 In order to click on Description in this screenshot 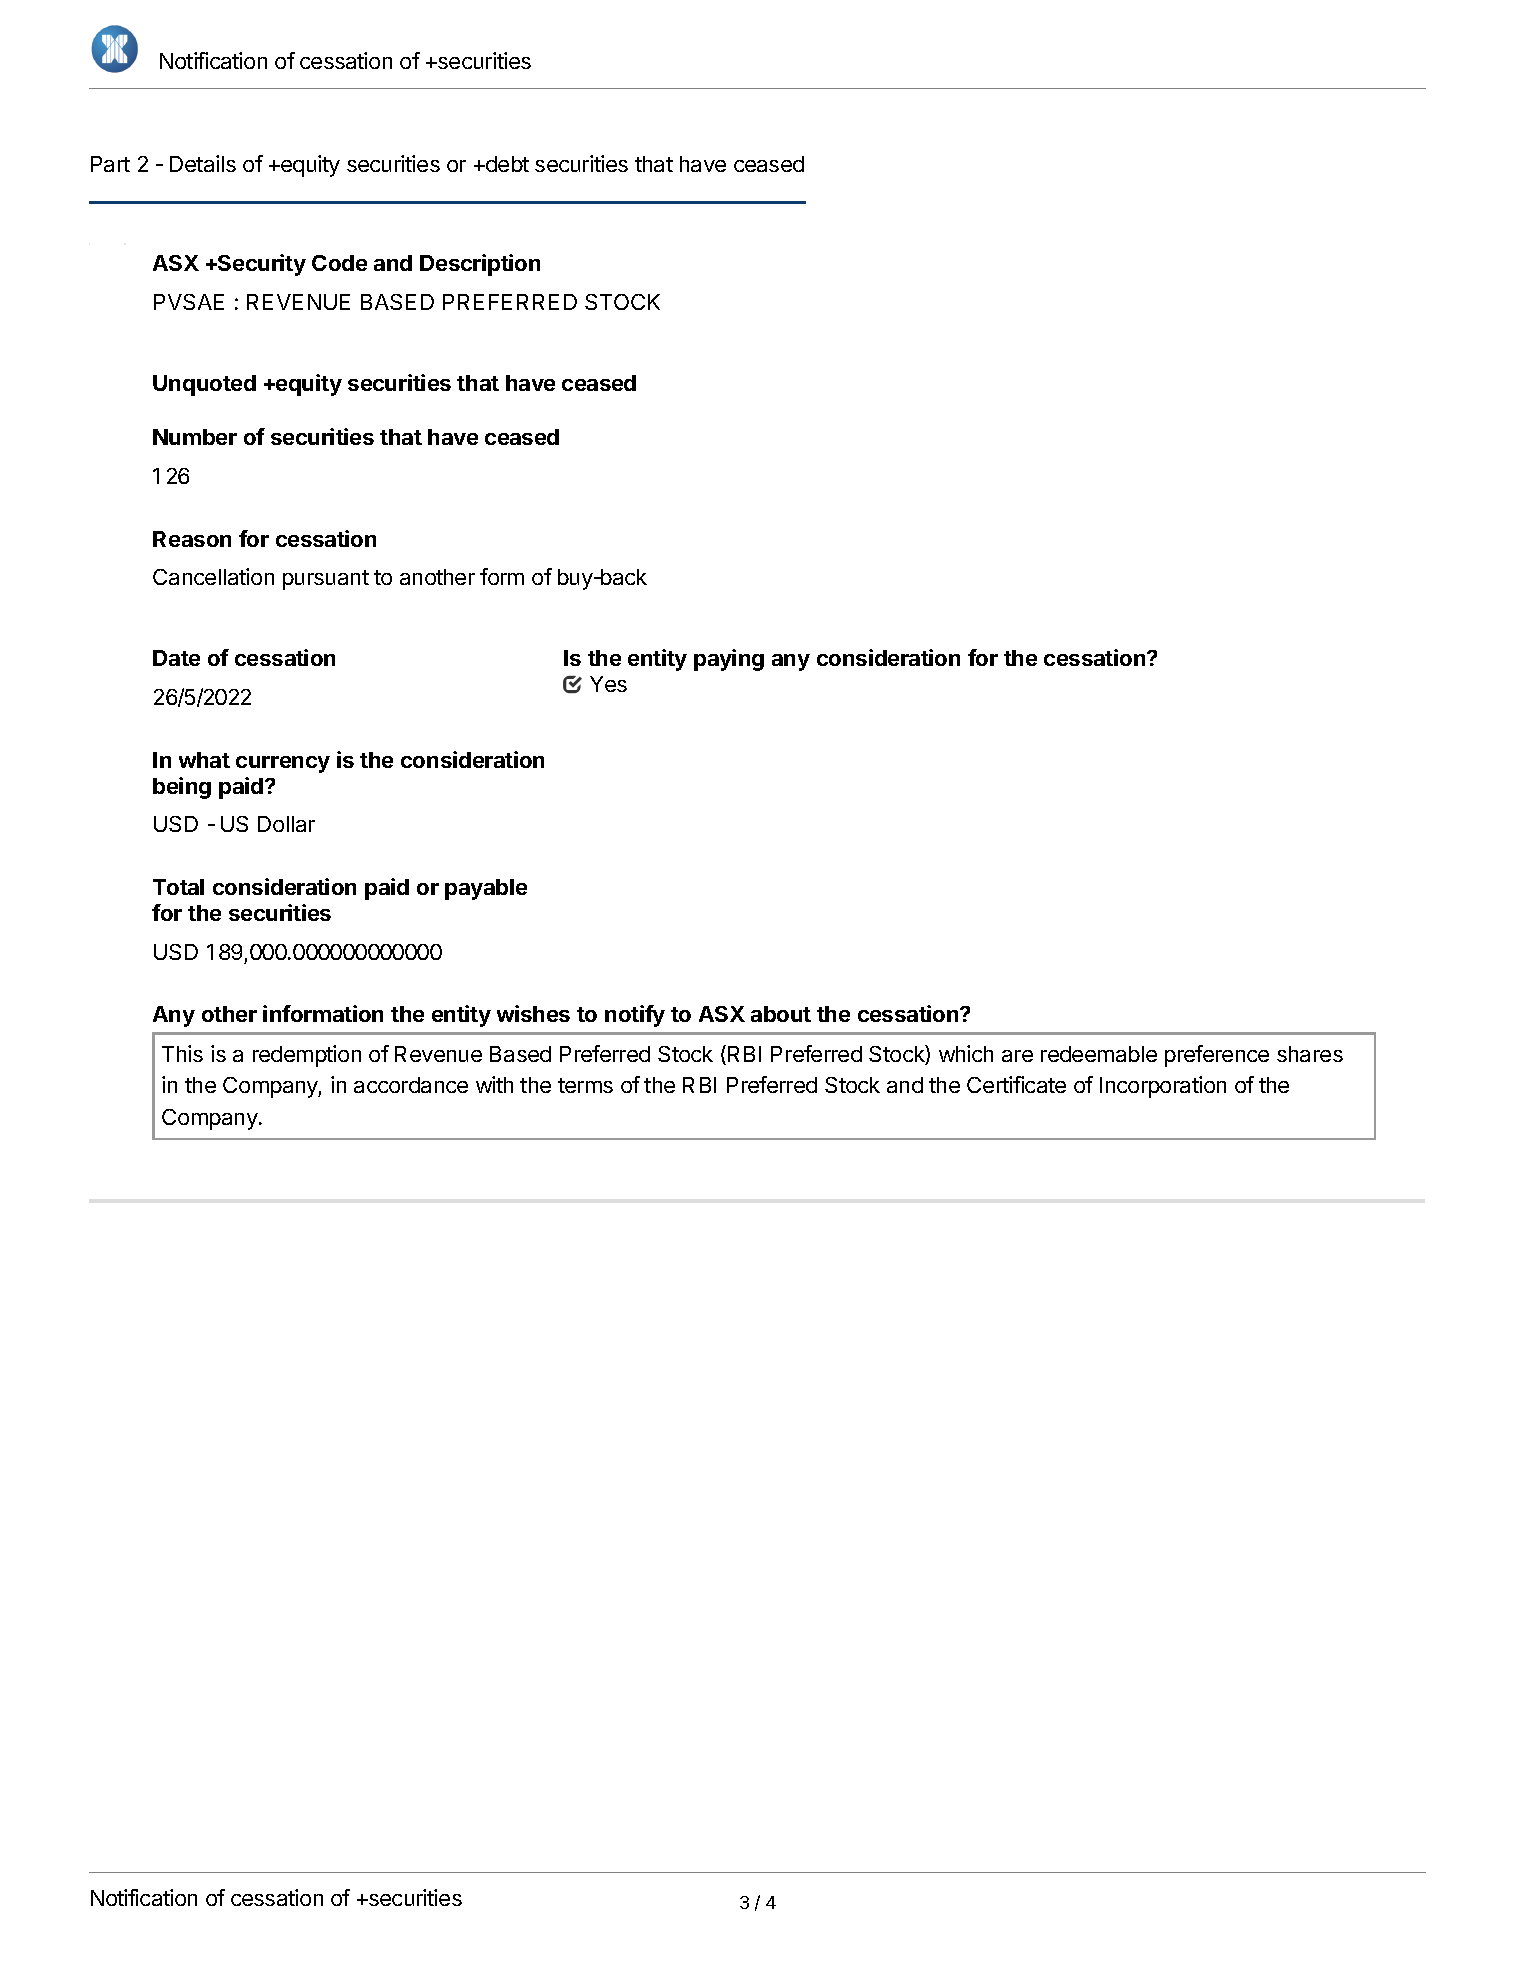, I will do `click(480, 265)`.
